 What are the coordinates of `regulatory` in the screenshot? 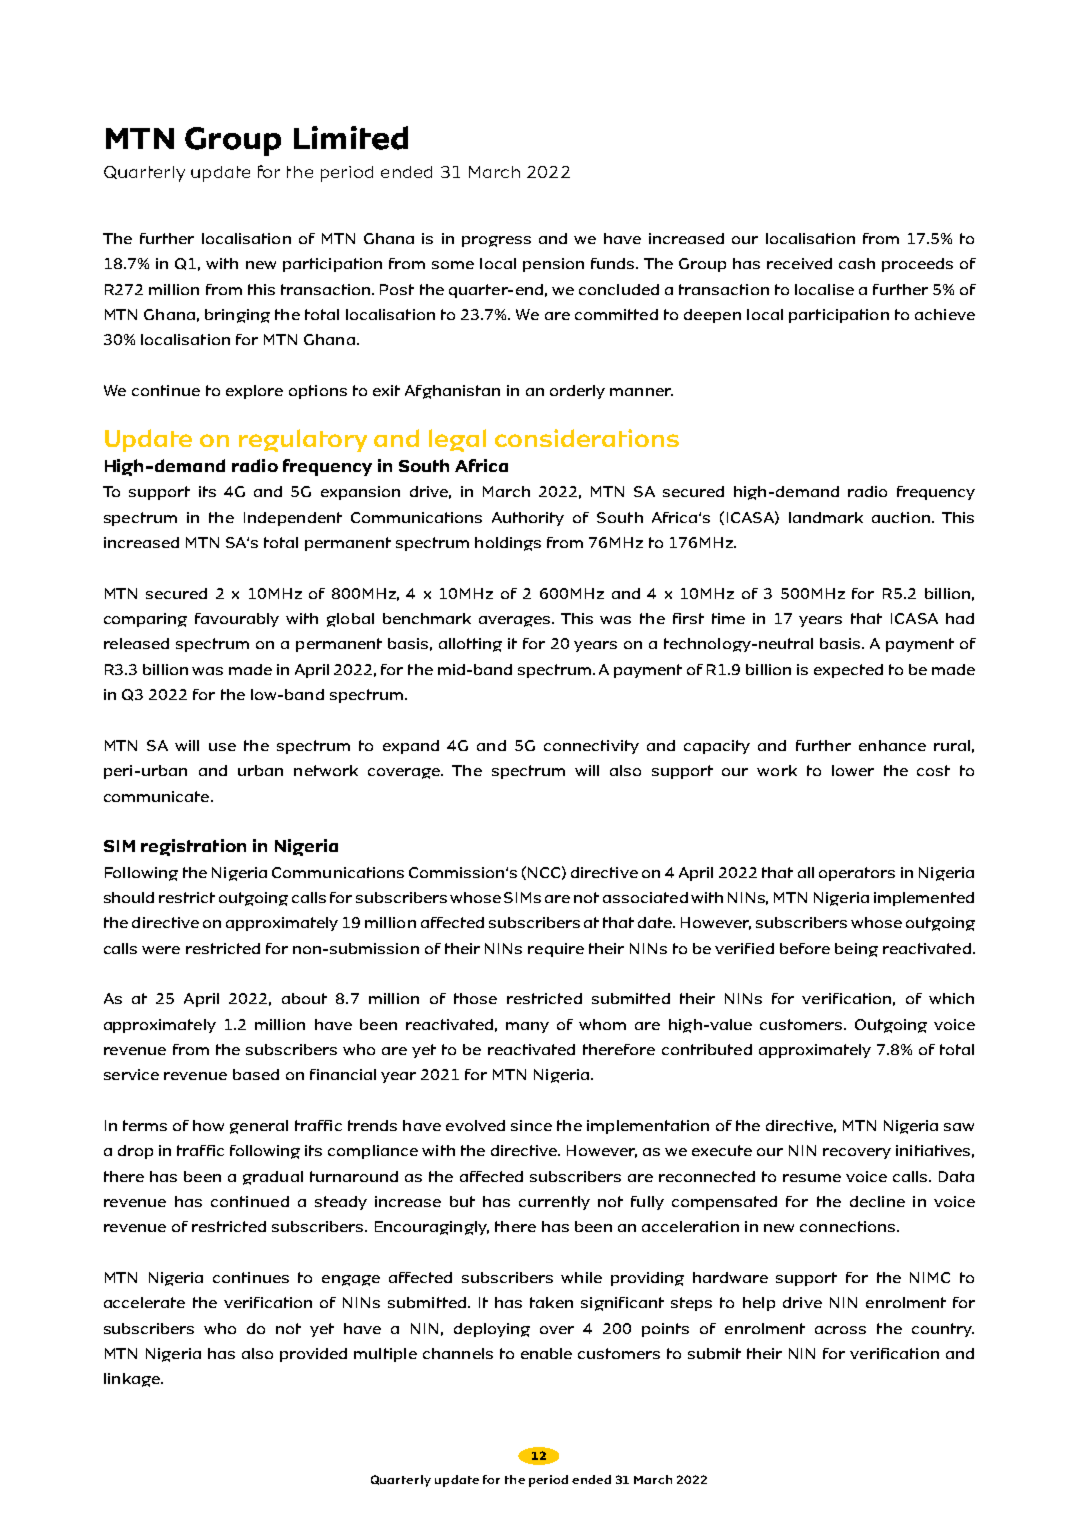 It's located at (303, 440).
